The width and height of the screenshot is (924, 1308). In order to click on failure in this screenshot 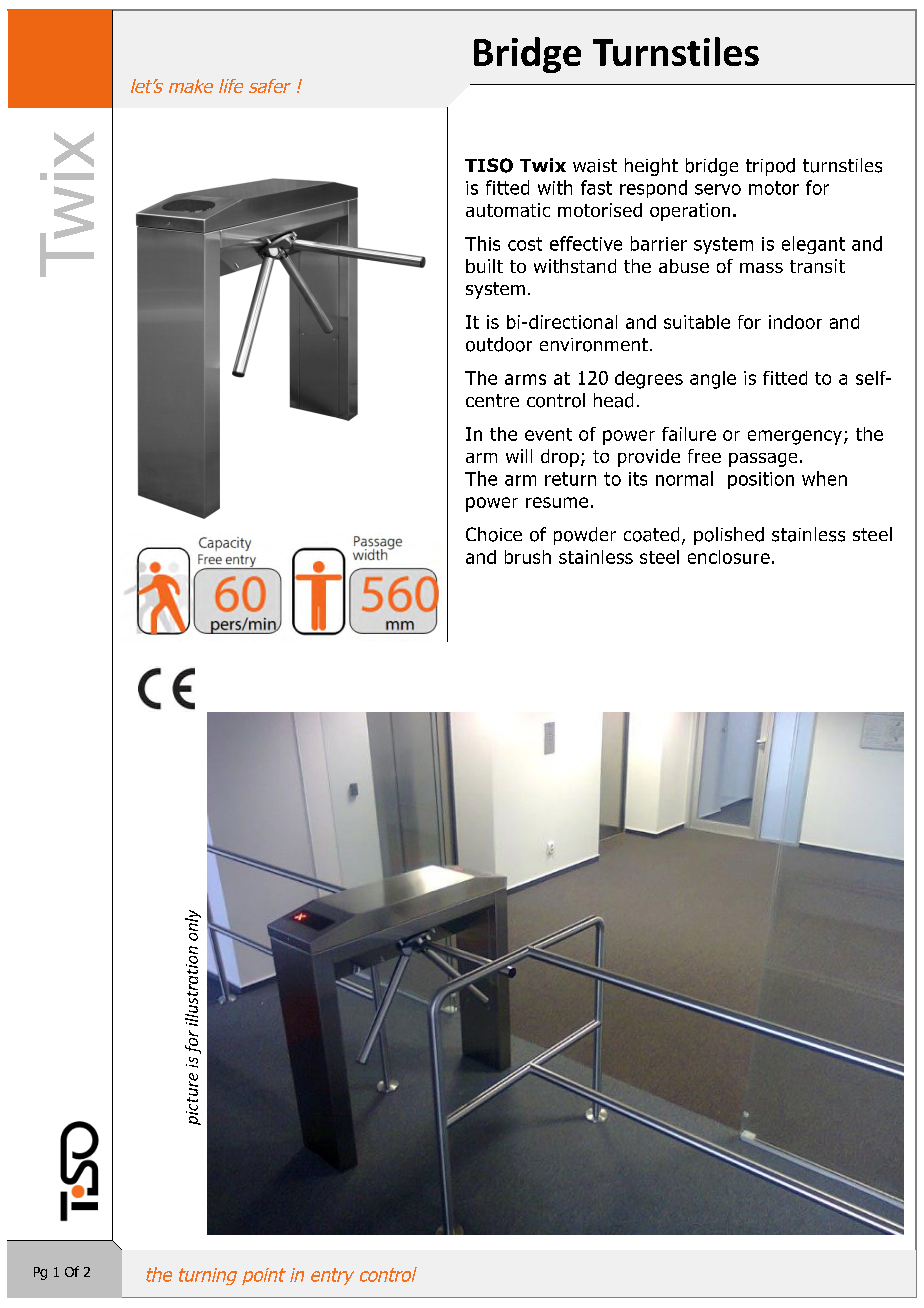, I will do `click(689, 434)`.
